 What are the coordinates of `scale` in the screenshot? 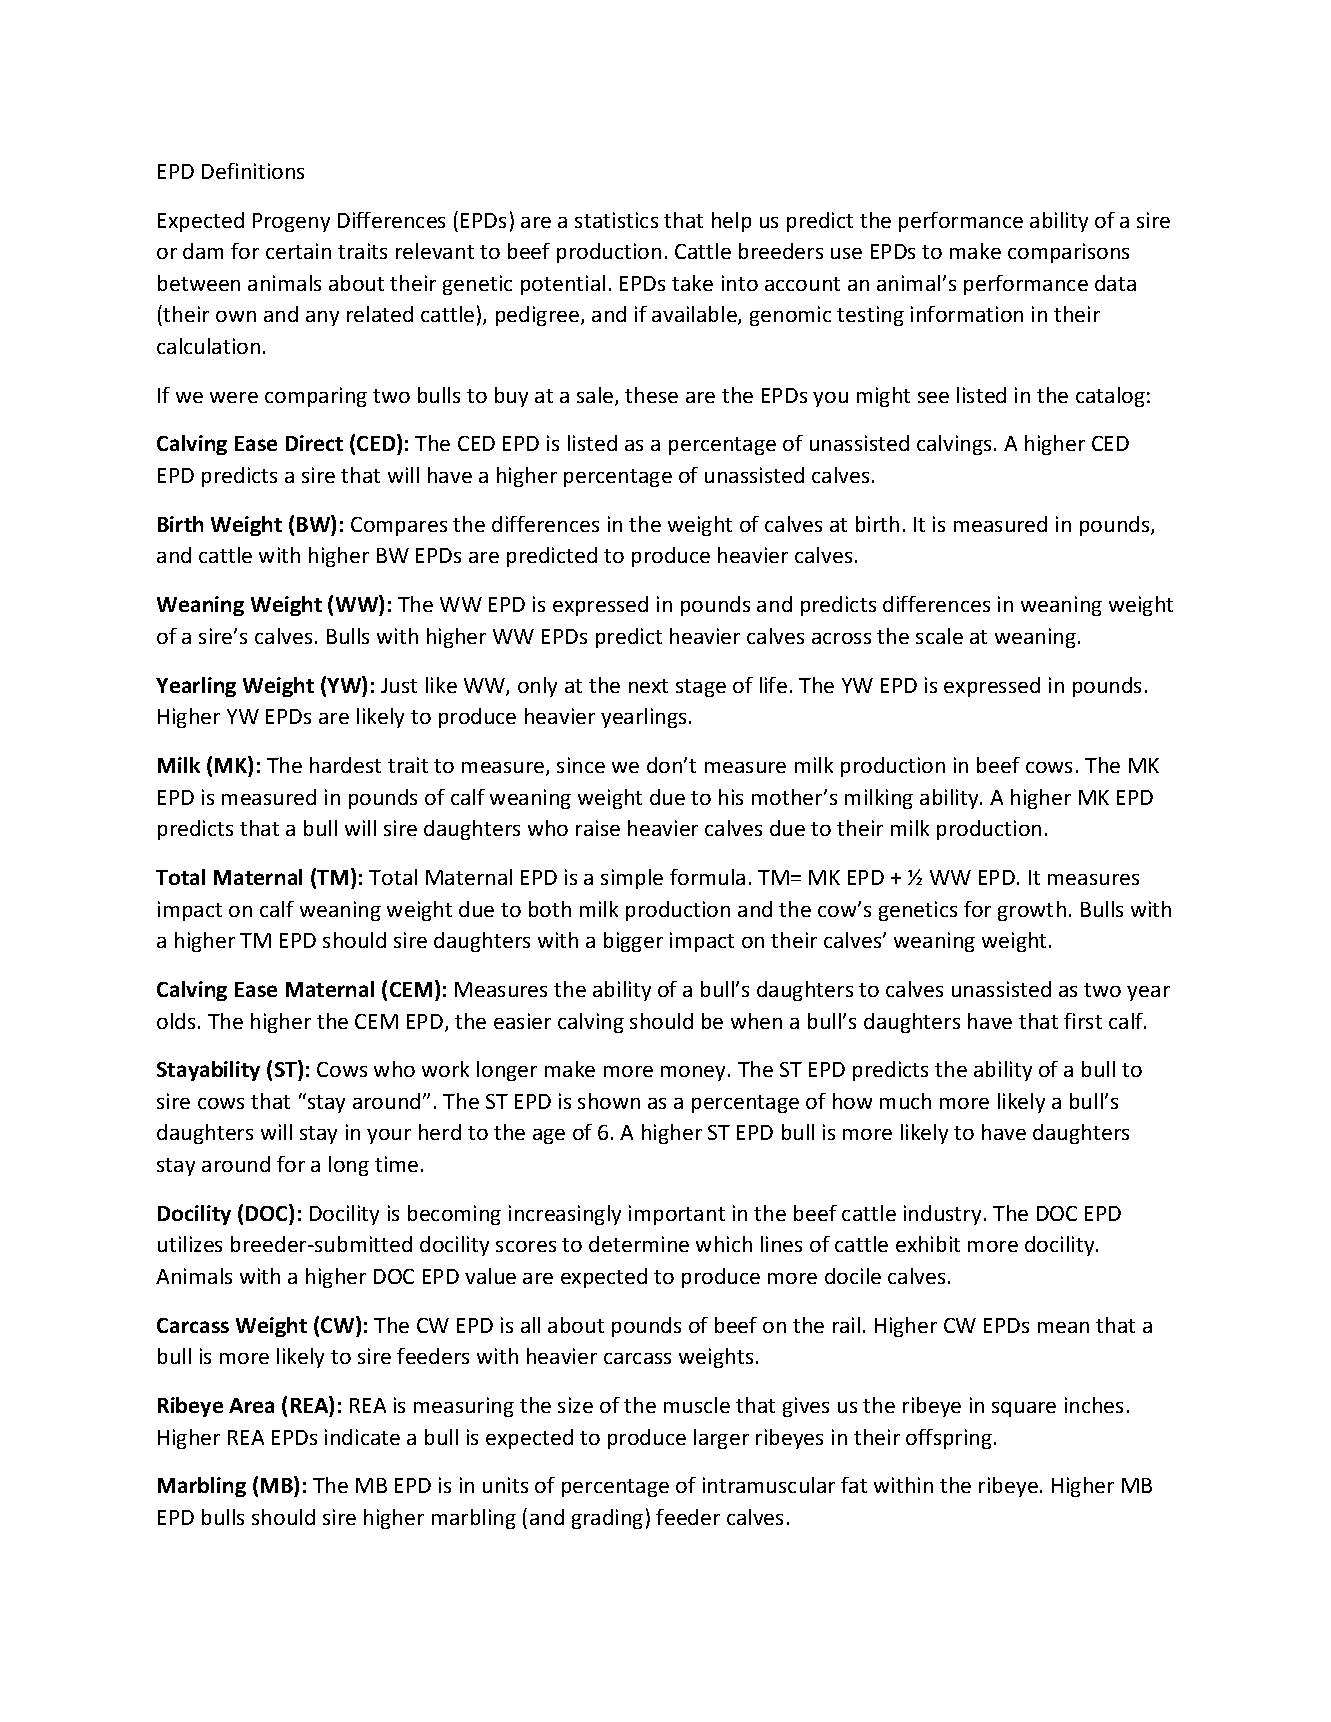 It's located at (939, 636).
